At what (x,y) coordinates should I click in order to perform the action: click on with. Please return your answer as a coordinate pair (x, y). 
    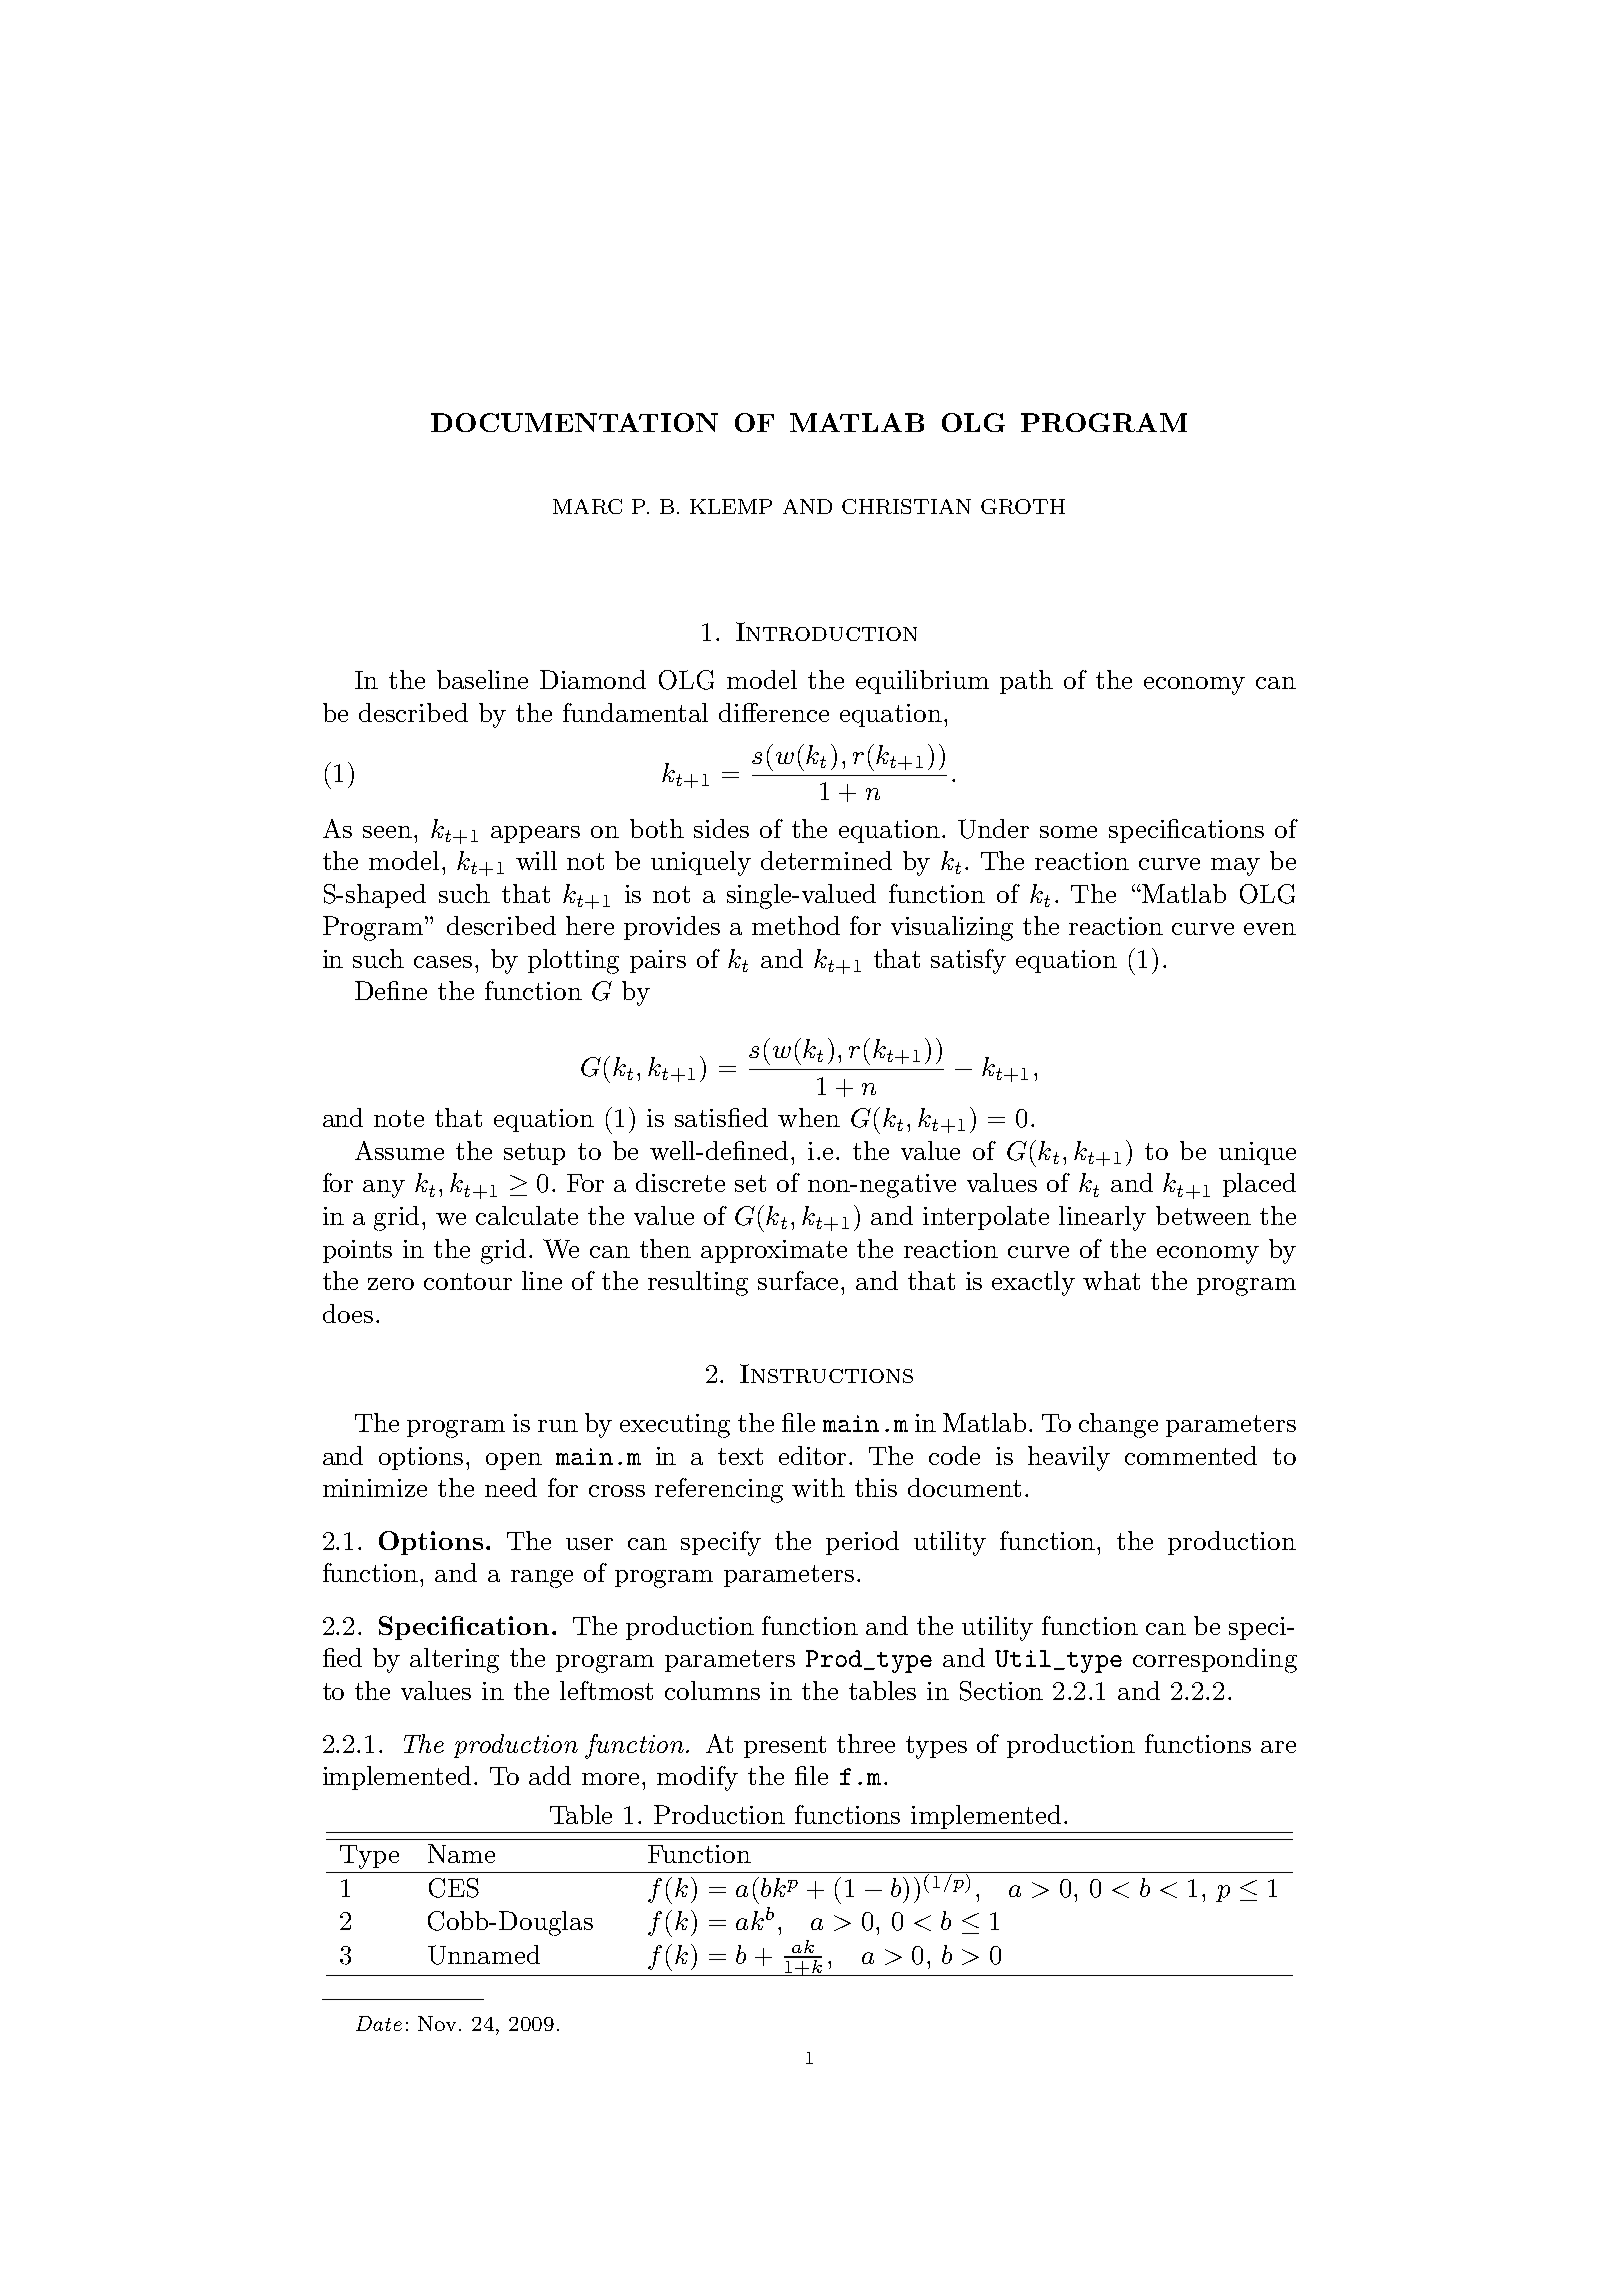
    Looking at the image, I should click on (818, 1487).
